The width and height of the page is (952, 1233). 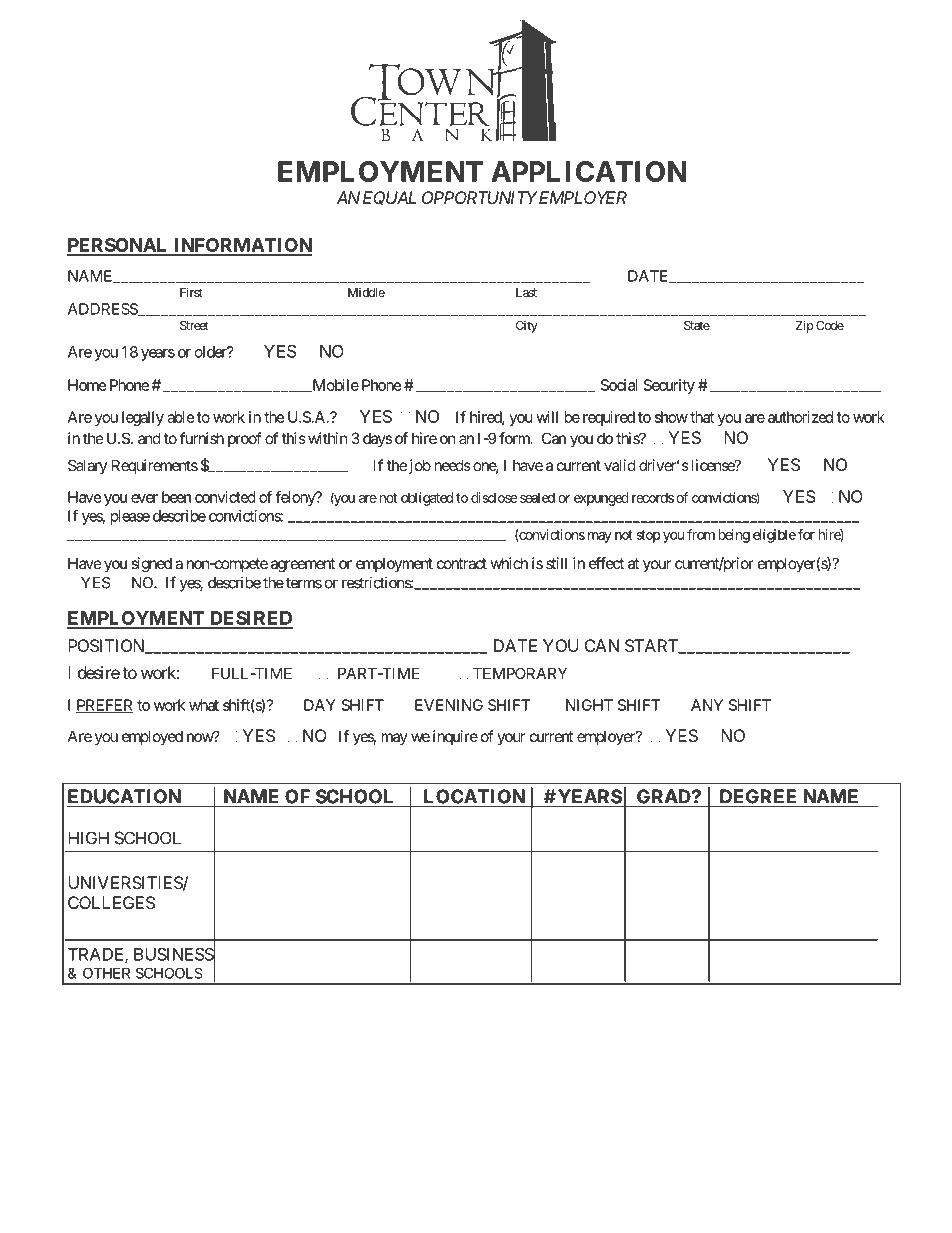 I want to click on what, so click(x=204, y=705).
